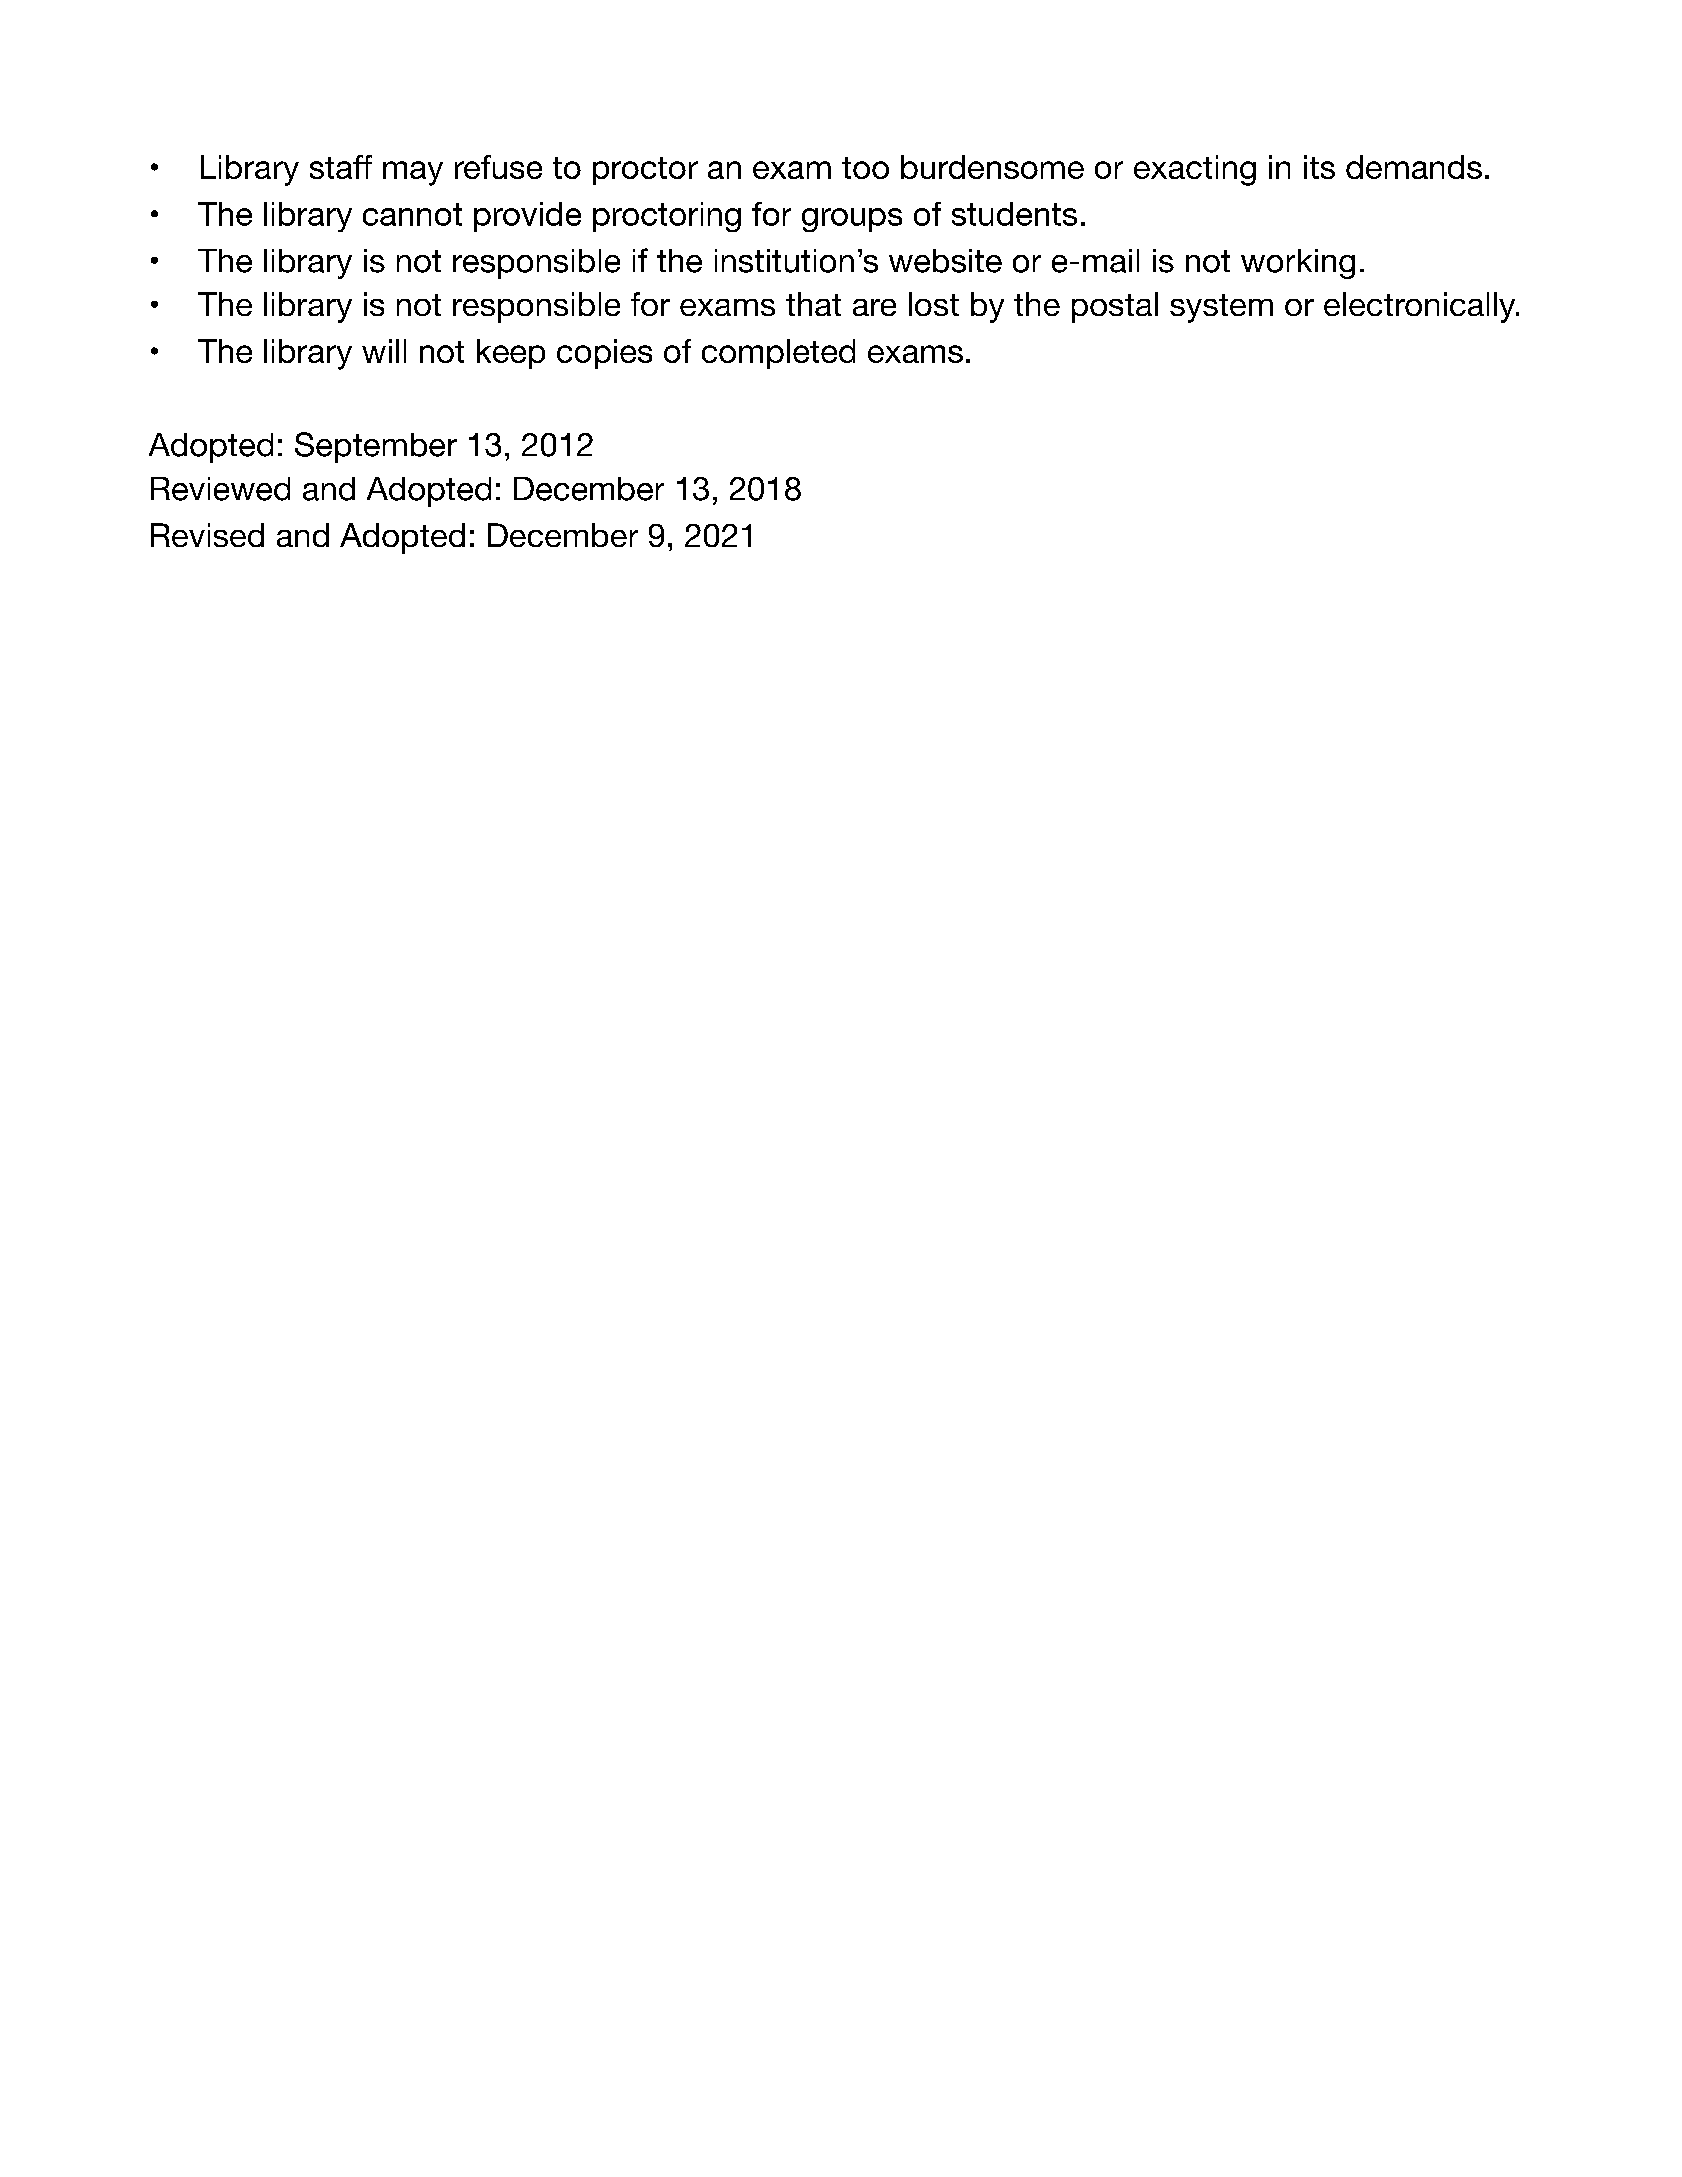 Image resolution: width=1682 pixels, height=2177 pixels. What do you see at coordinates (778, 354) in the image?
I see `completed` at bounding box center [778, 354].
